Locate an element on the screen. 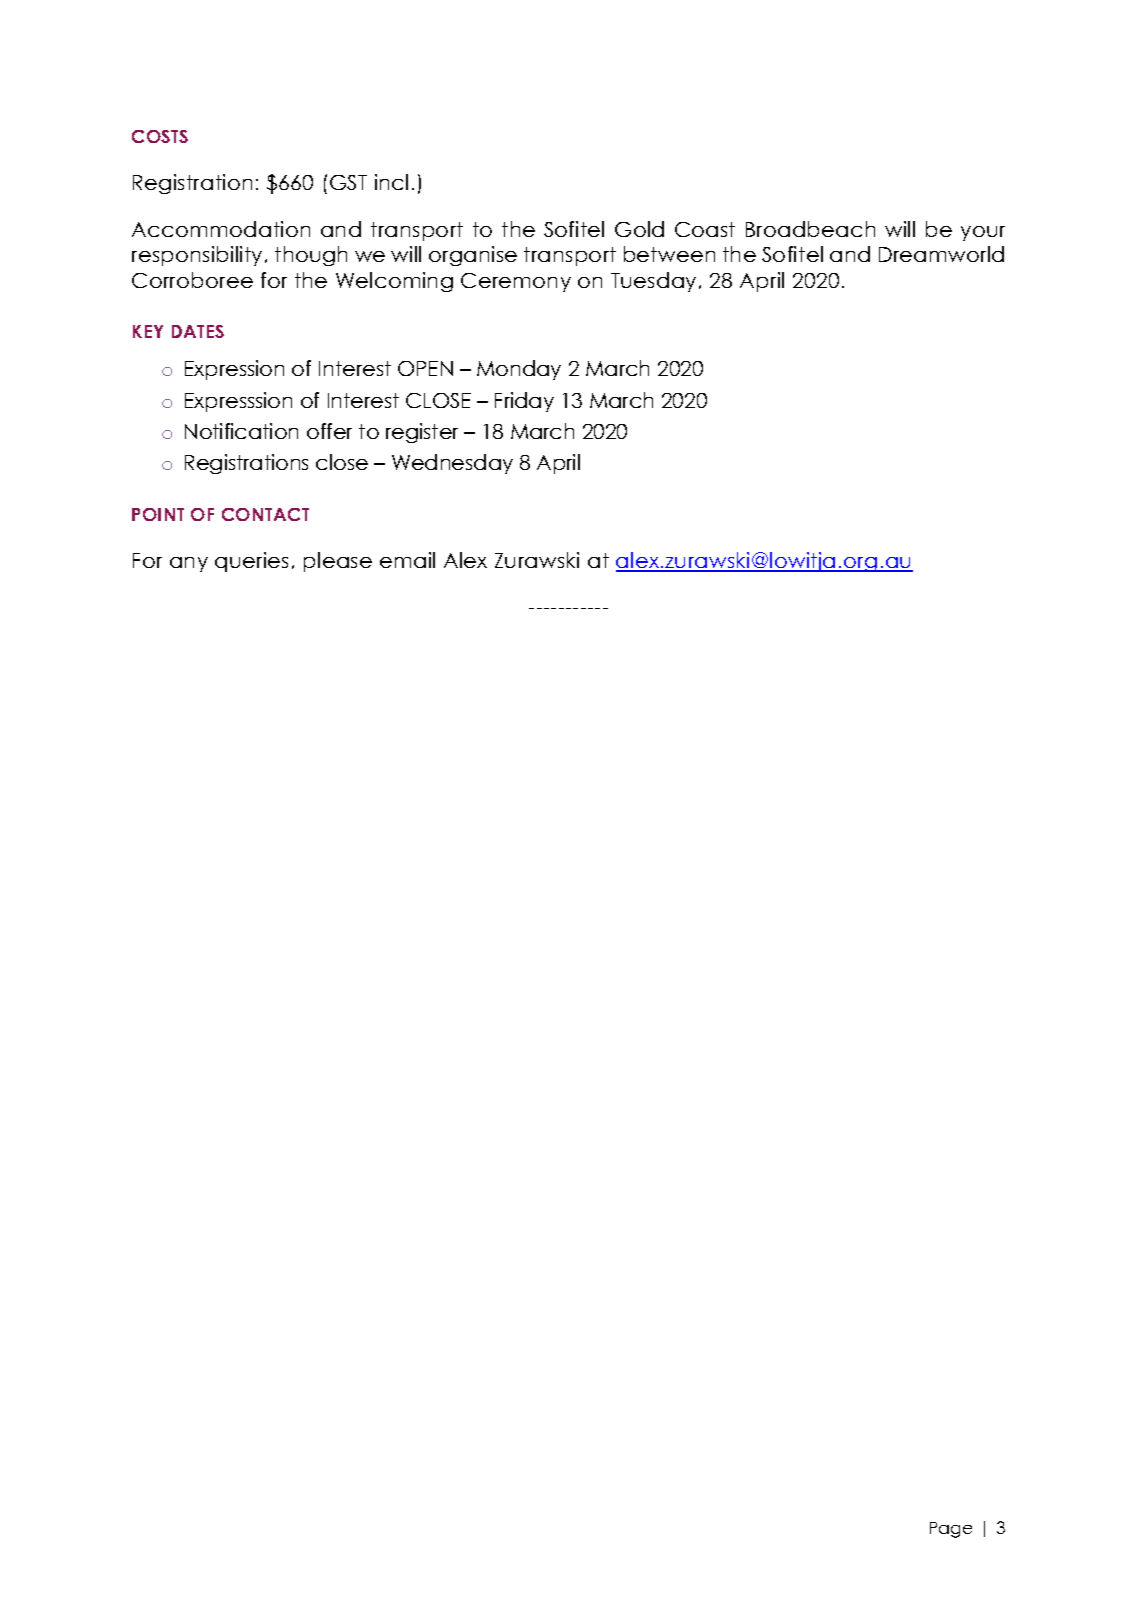  Dreamworld is located at coordinates (941, 254).
